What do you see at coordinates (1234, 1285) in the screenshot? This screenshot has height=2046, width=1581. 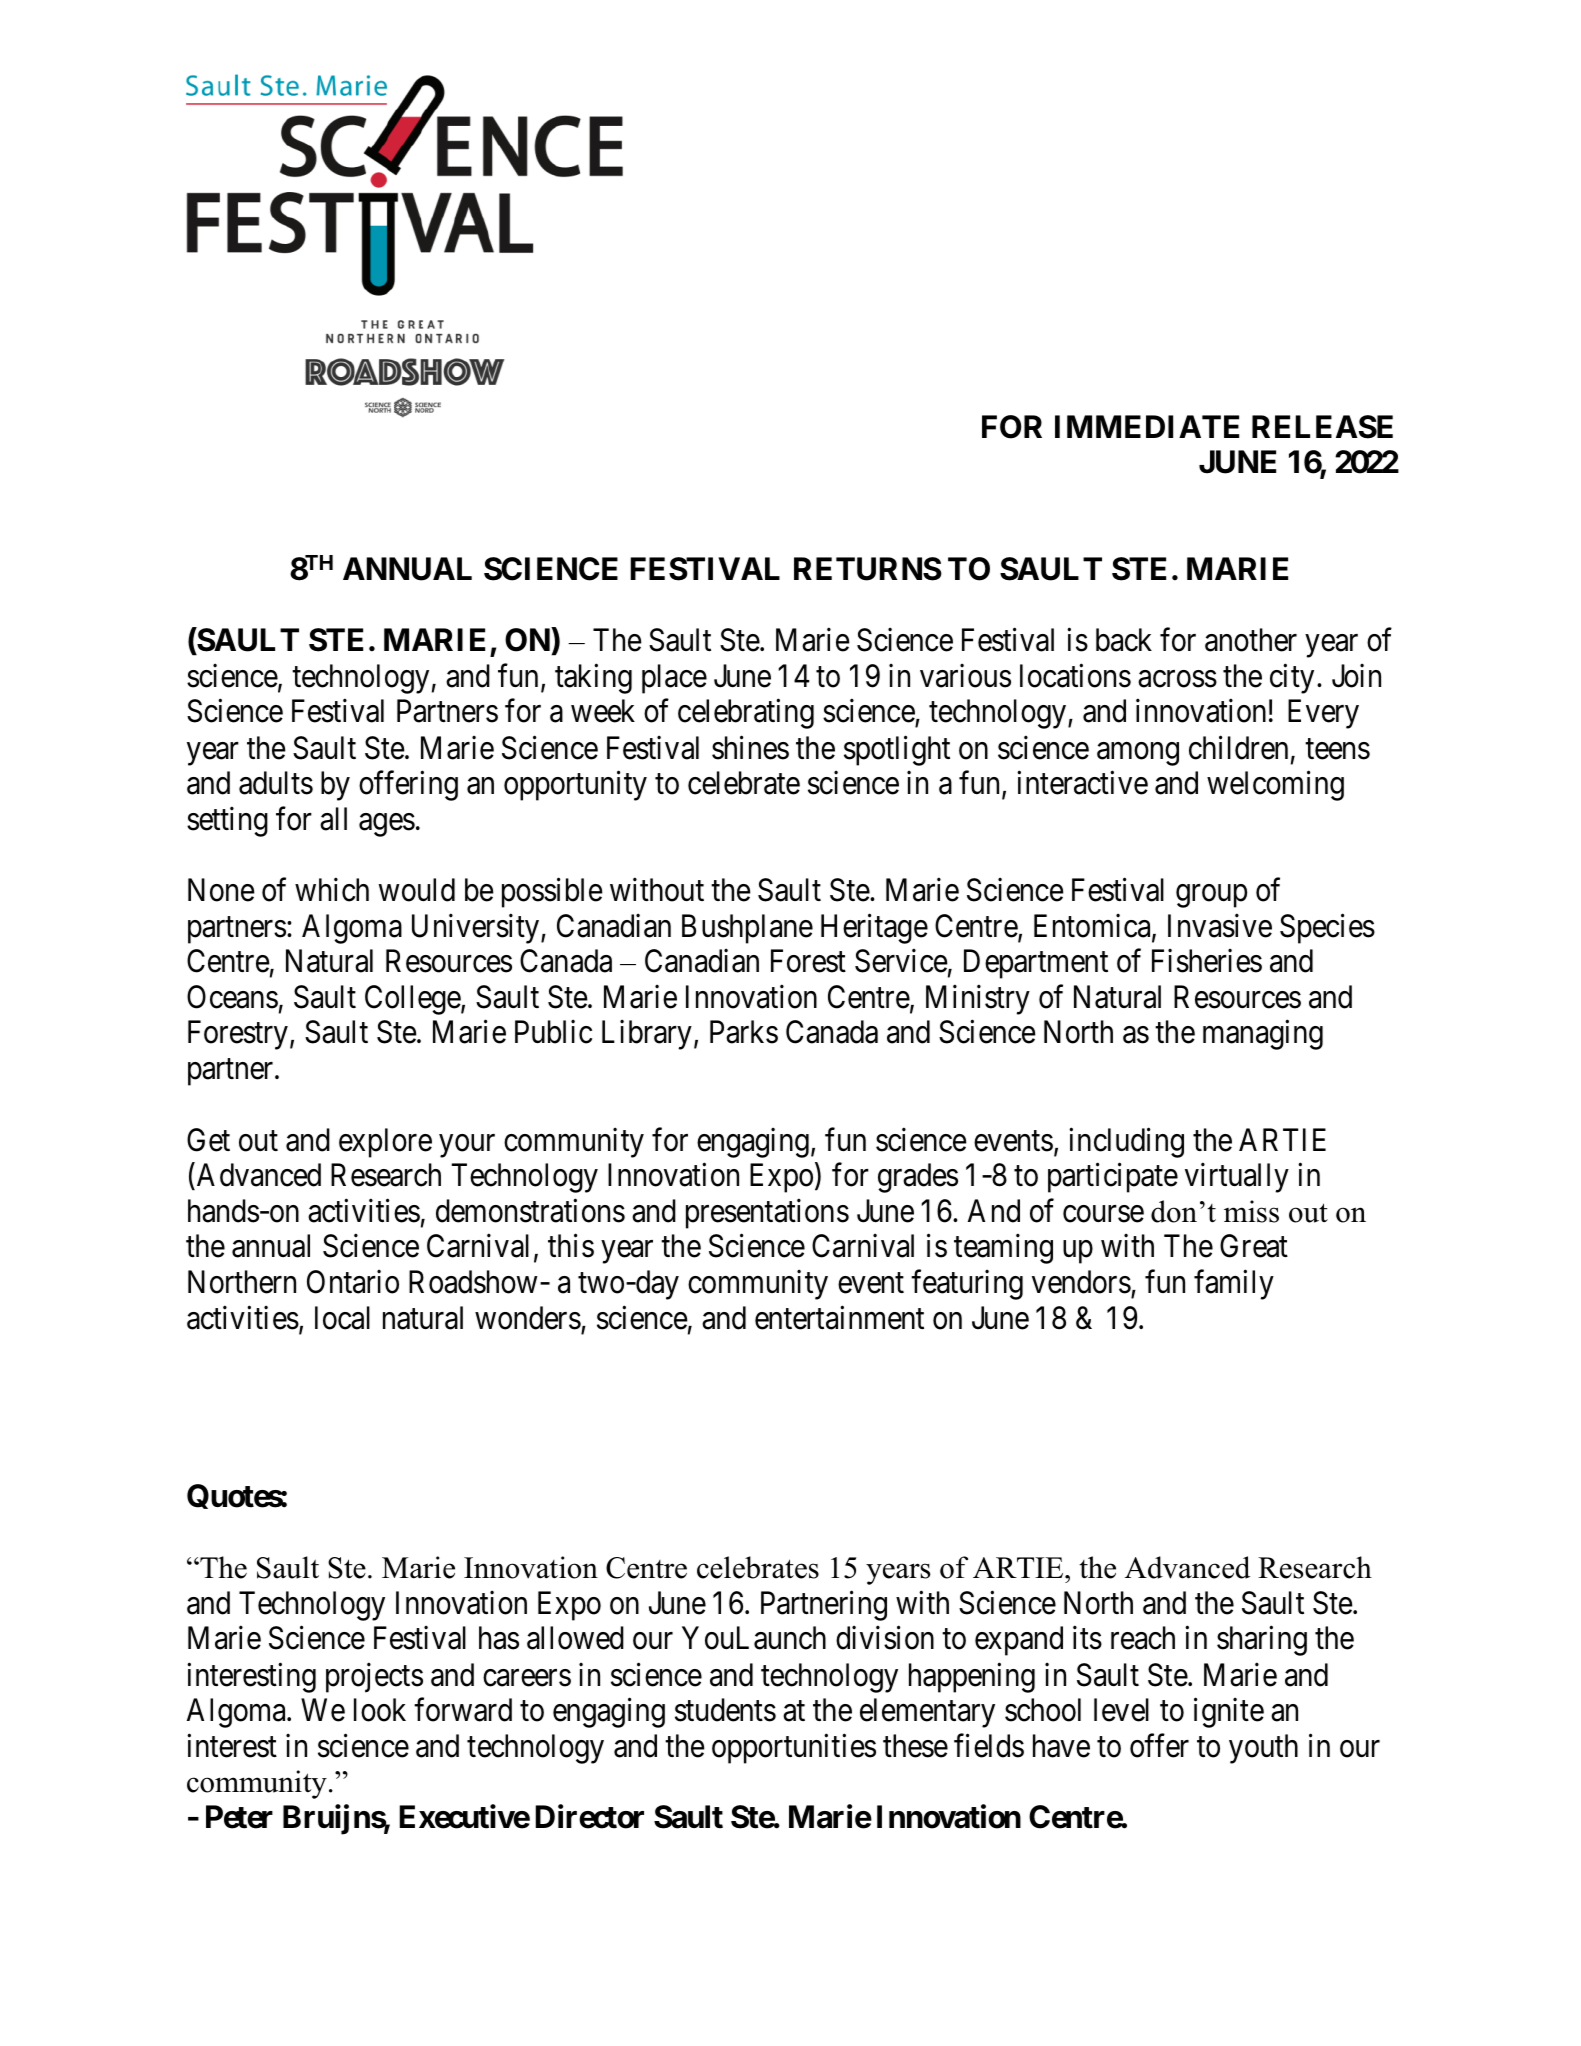 I see `family` at bounding box center [1234, 1285].
